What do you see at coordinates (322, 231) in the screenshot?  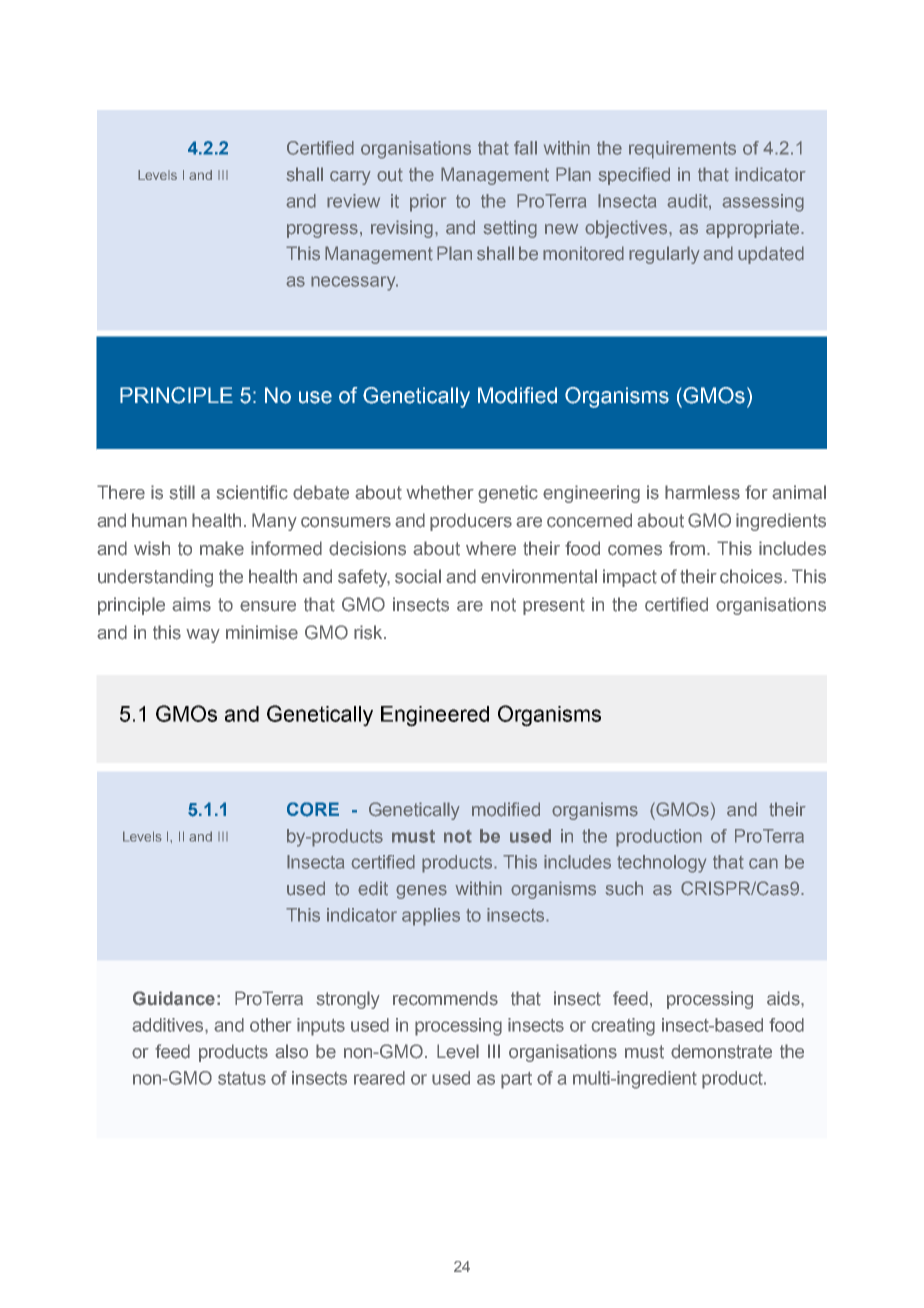 I see `progress` at bounding box center [322, 231].
